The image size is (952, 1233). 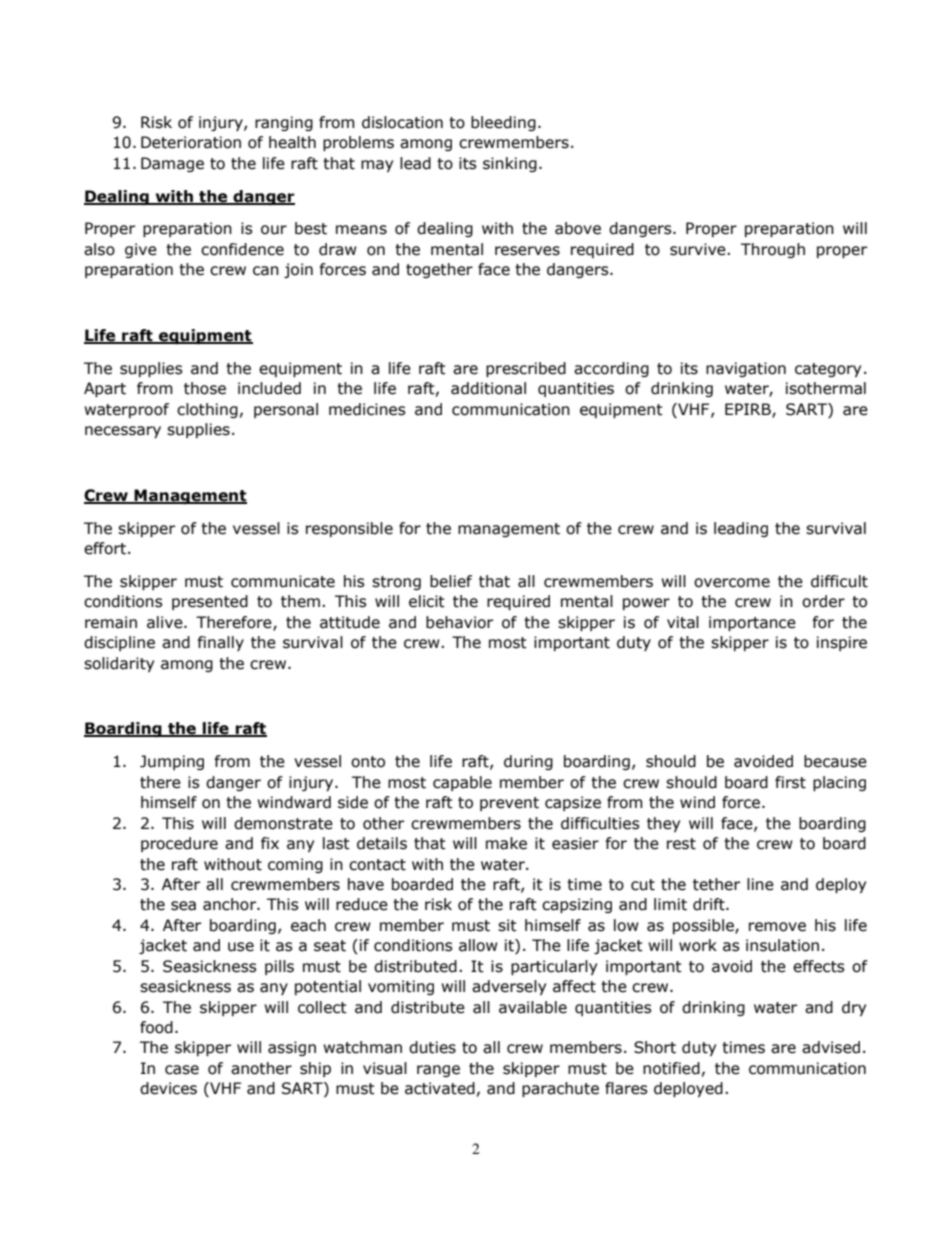 What do you see at coordinates (773, 250) in the screenshot?
I see `Through` at bounding box center [773, 250].
